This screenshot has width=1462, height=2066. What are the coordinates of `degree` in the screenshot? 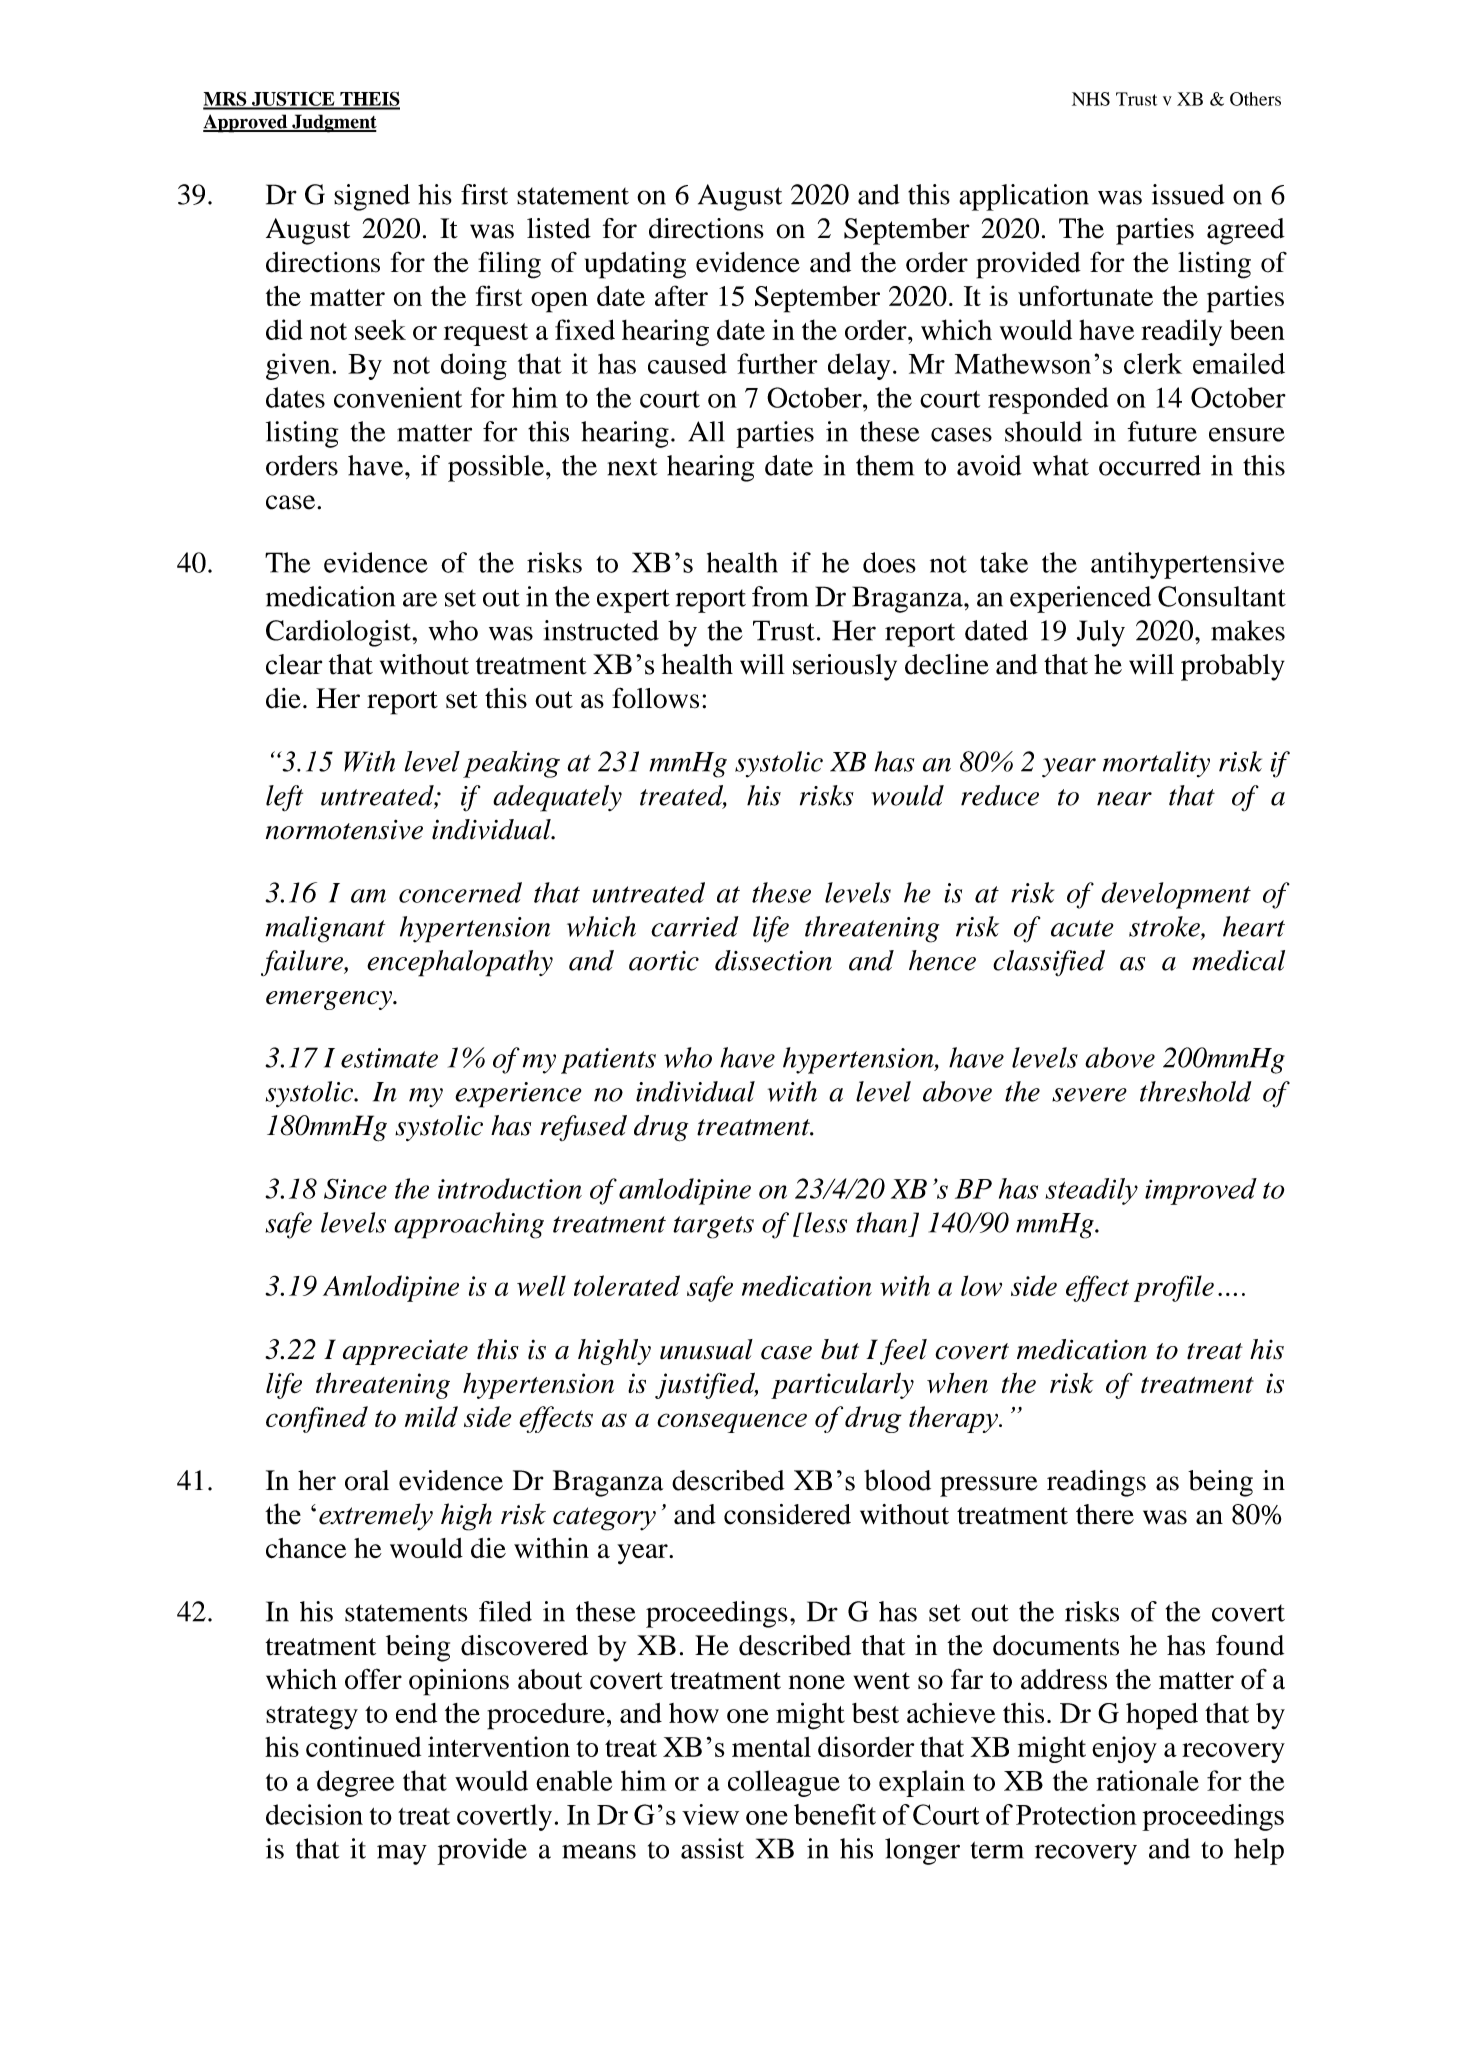 It's located at (355, 1783).
